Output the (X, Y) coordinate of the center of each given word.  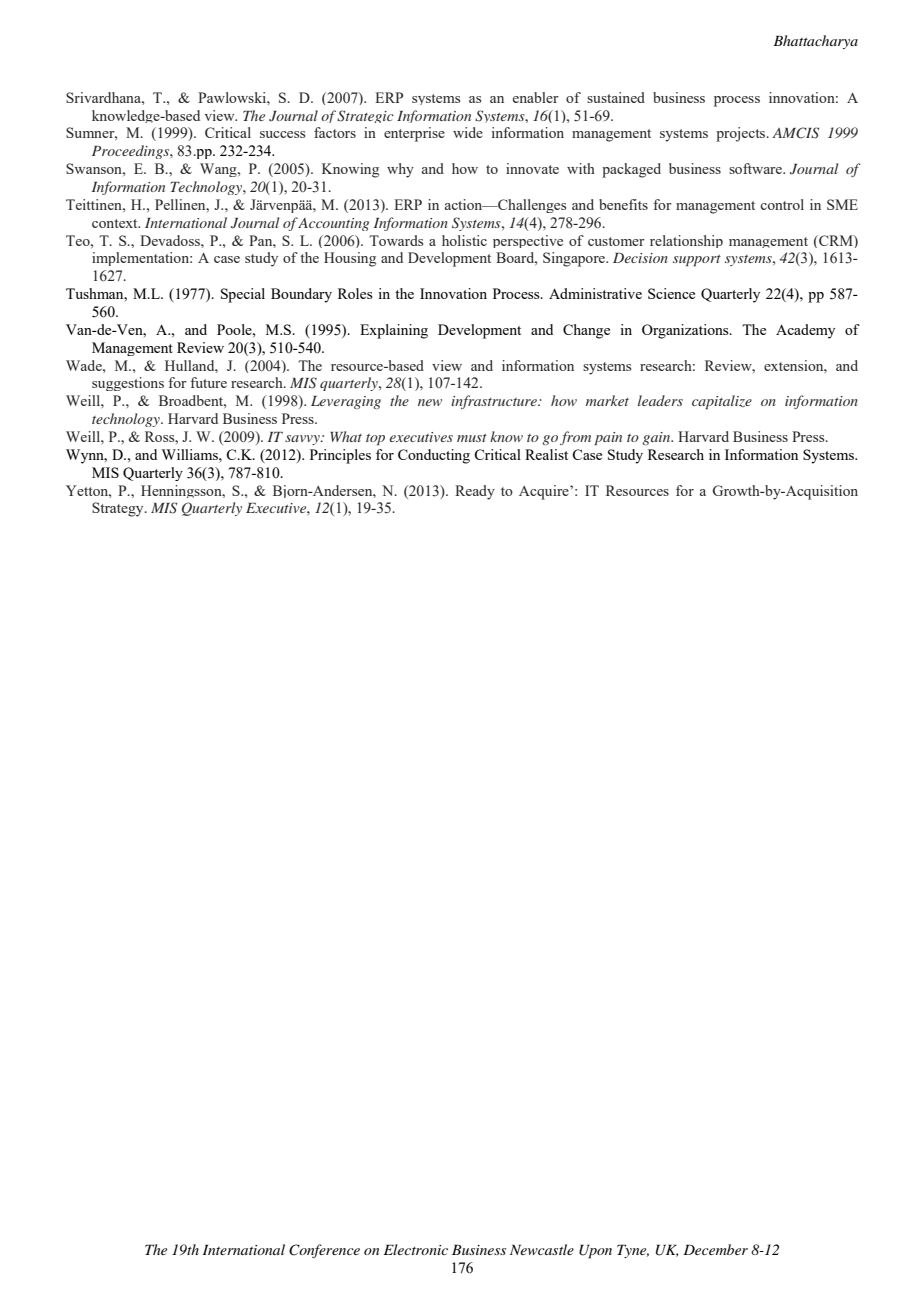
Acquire (545, 492)
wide (468, 132)
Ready (475, 492)
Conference (324, 1251)
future (208, 382)
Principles (340, 456)
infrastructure (495, 402)
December (715, 1249)
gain (657, 438)
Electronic (416, 1249)
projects (742, 134)
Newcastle (542, 1249)
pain (608, 438)
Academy (805, 331)
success (282, 134)
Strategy (119, 509)
